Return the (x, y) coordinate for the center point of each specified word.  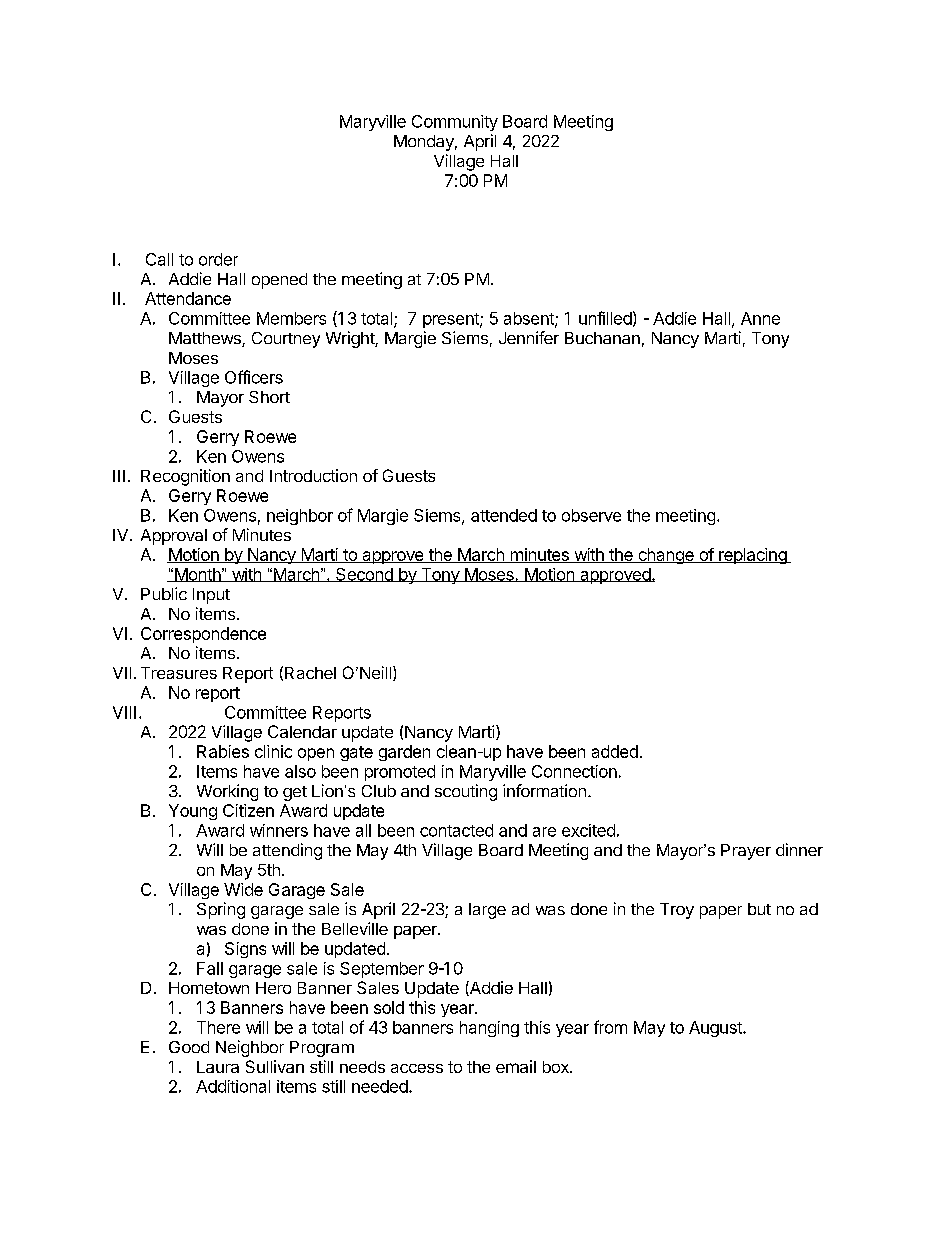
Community (455, 123)
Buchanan (602, 338)
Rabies (223, 751)
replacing (753, 556)
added (615, 751)
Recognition (185, 477)
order (218, 259)
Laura (218, 1067)
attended (504, 515)
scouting (466, 792)
